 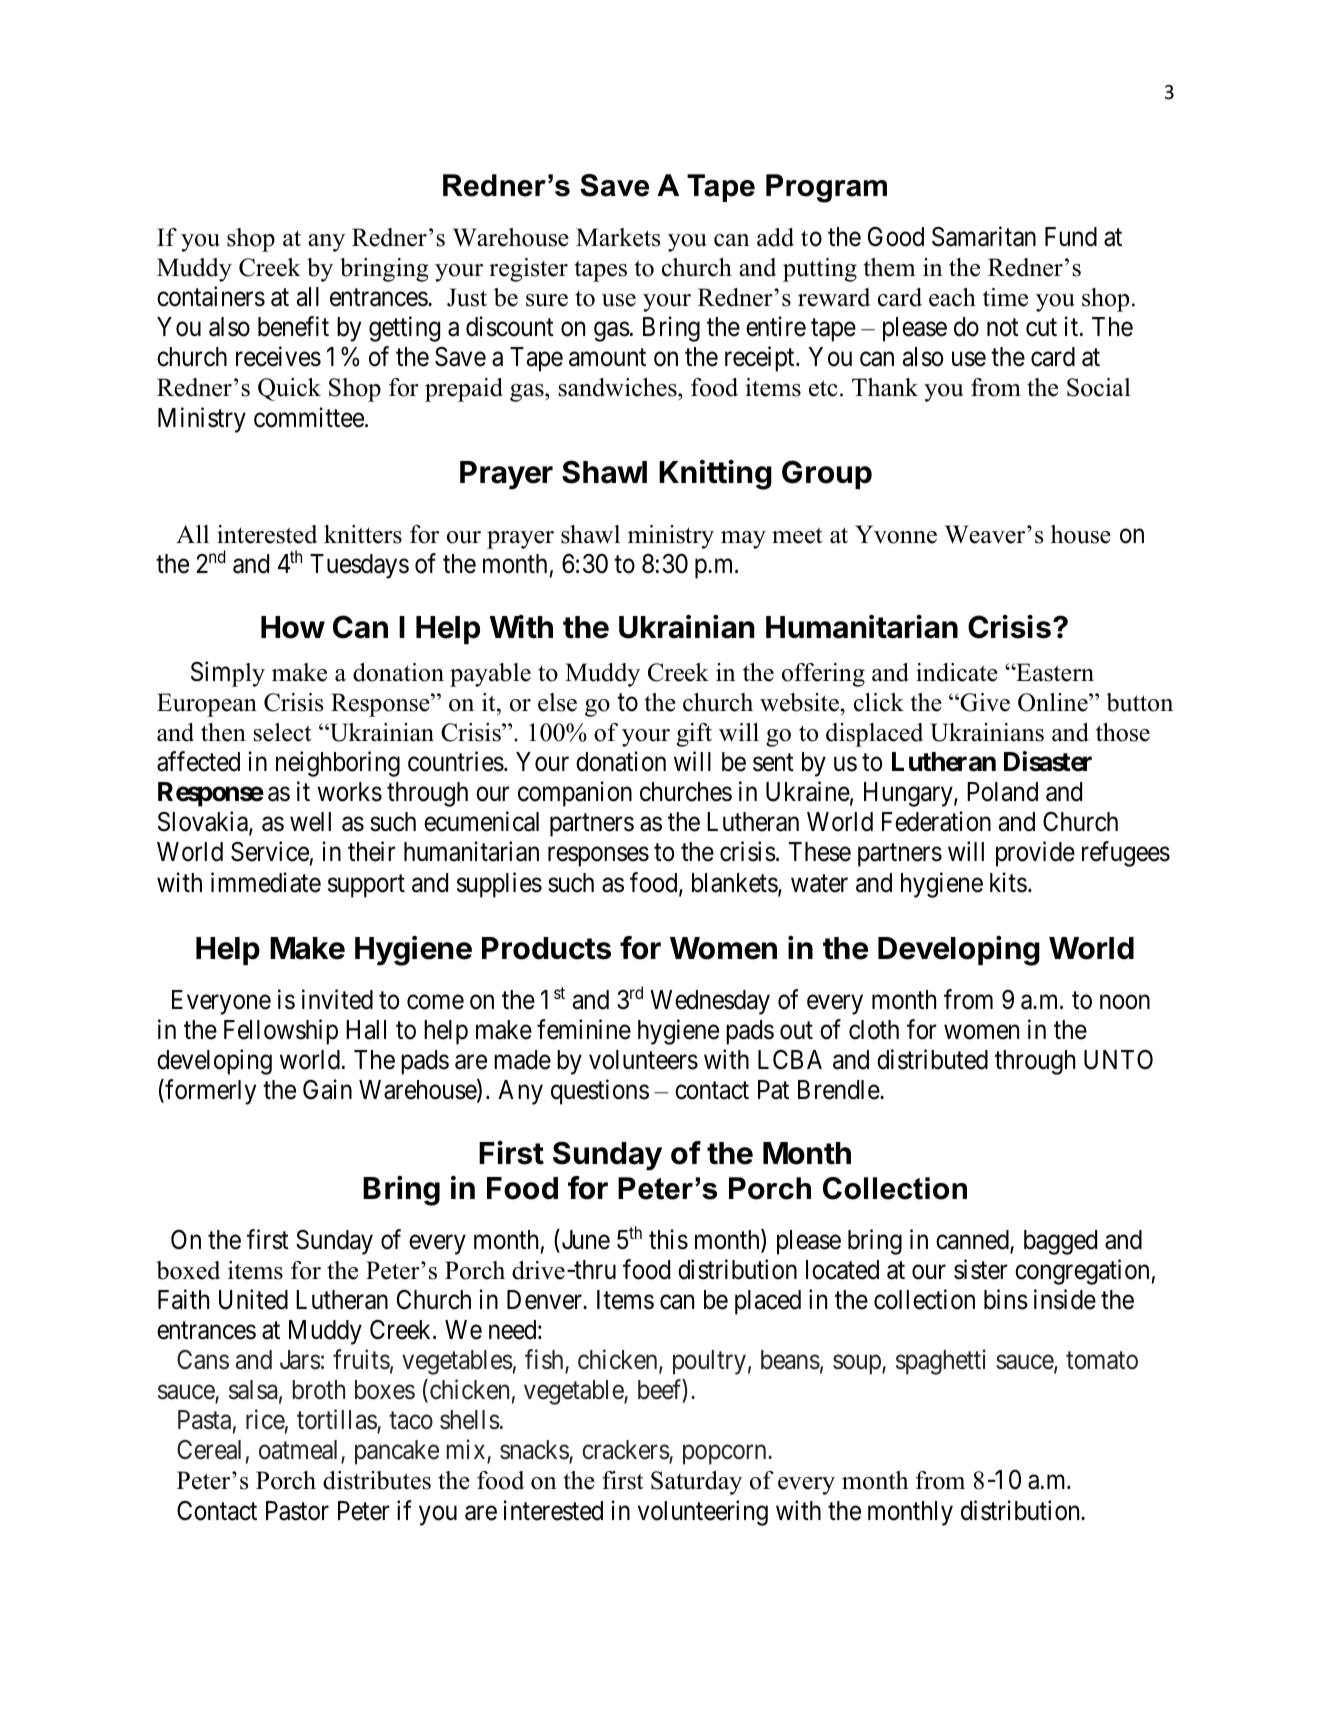 What do you see at coordinates (297, 1511) in the document?
I see `Pastor` at bounding box center [297, 1511].
